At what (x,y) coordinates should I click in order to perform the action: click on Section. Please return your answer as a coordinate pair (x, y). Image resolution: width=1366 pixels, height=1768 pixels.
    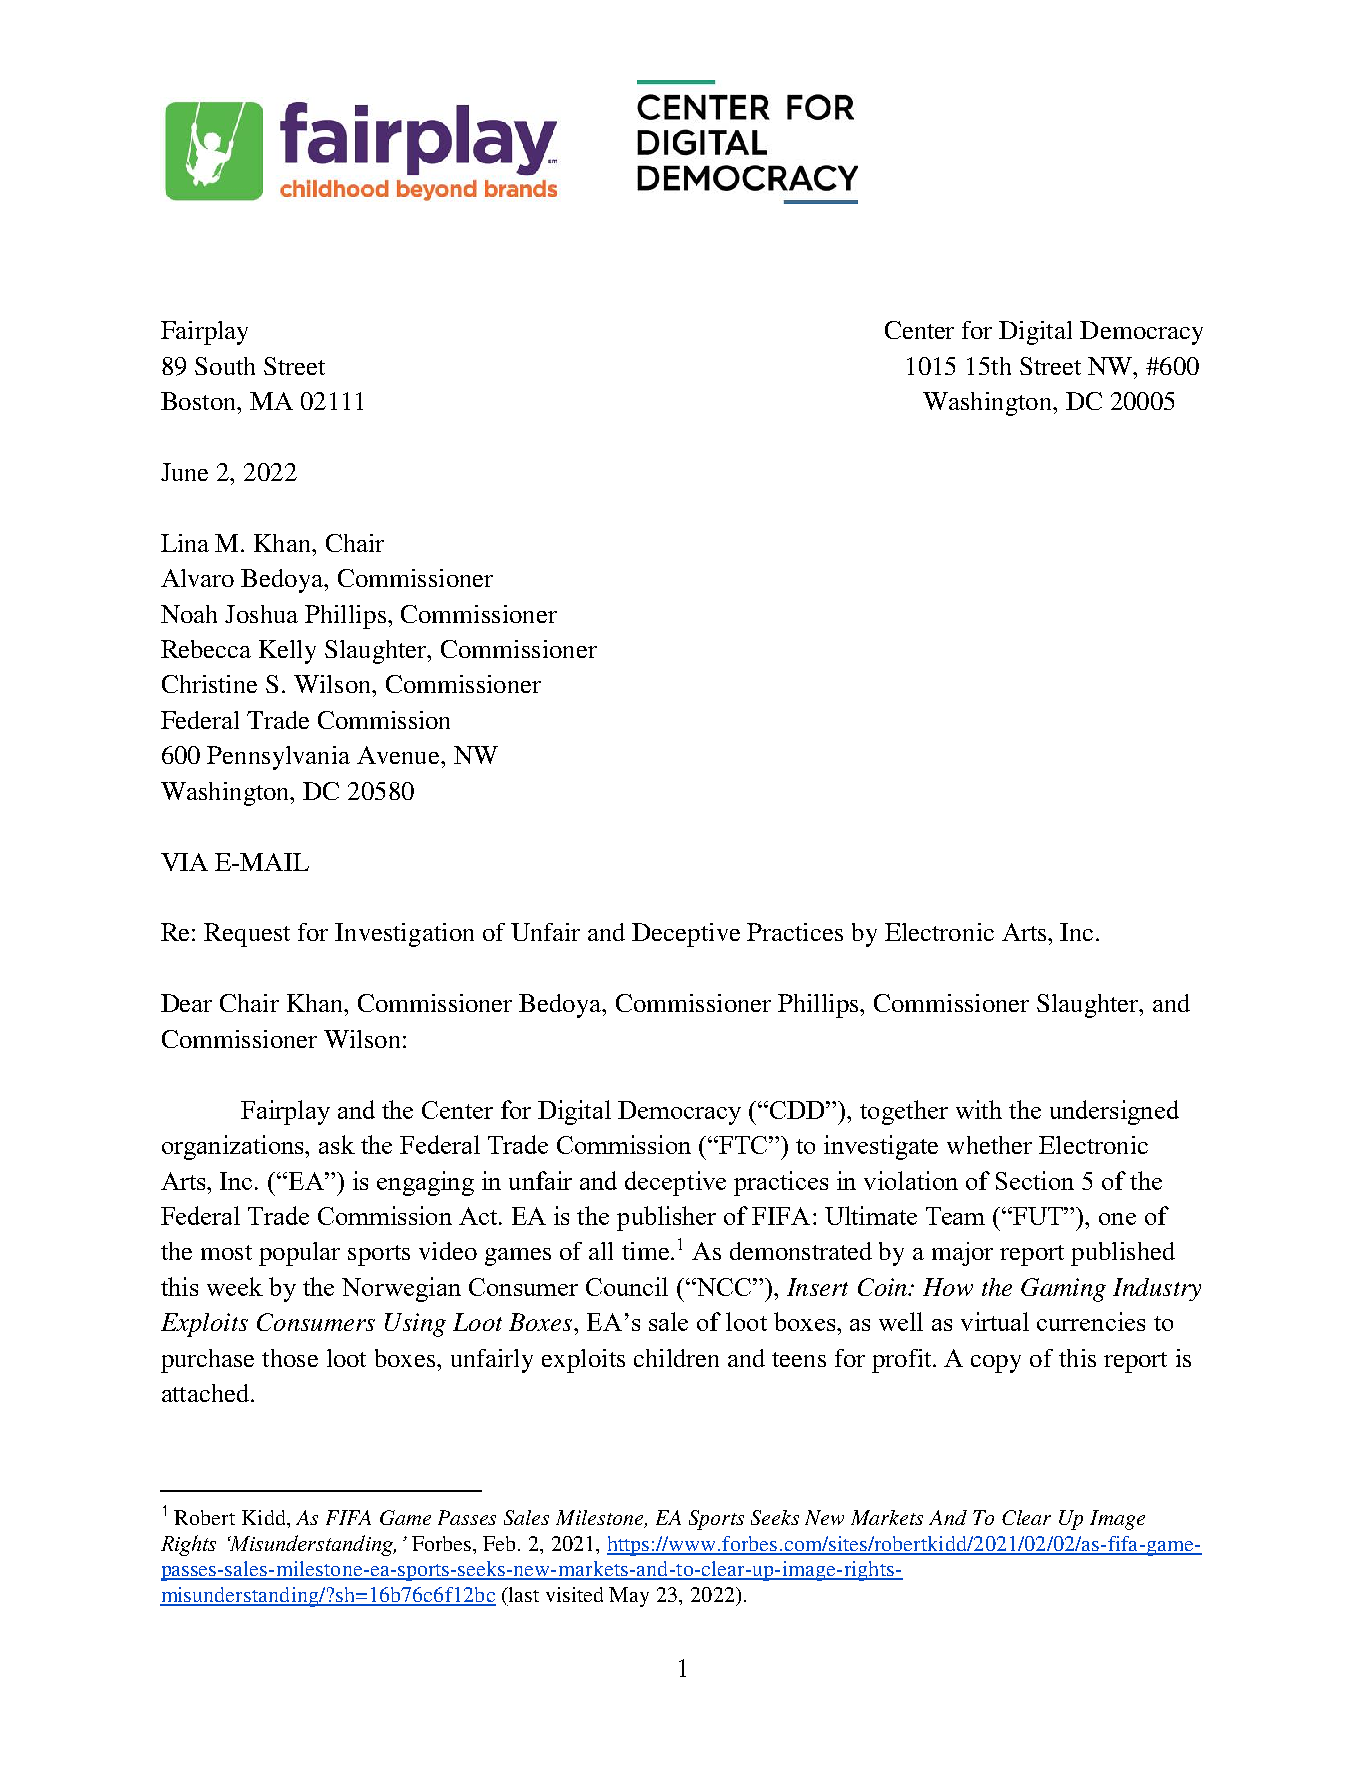
    Looking at the image, I should click on (1035, 1180).
